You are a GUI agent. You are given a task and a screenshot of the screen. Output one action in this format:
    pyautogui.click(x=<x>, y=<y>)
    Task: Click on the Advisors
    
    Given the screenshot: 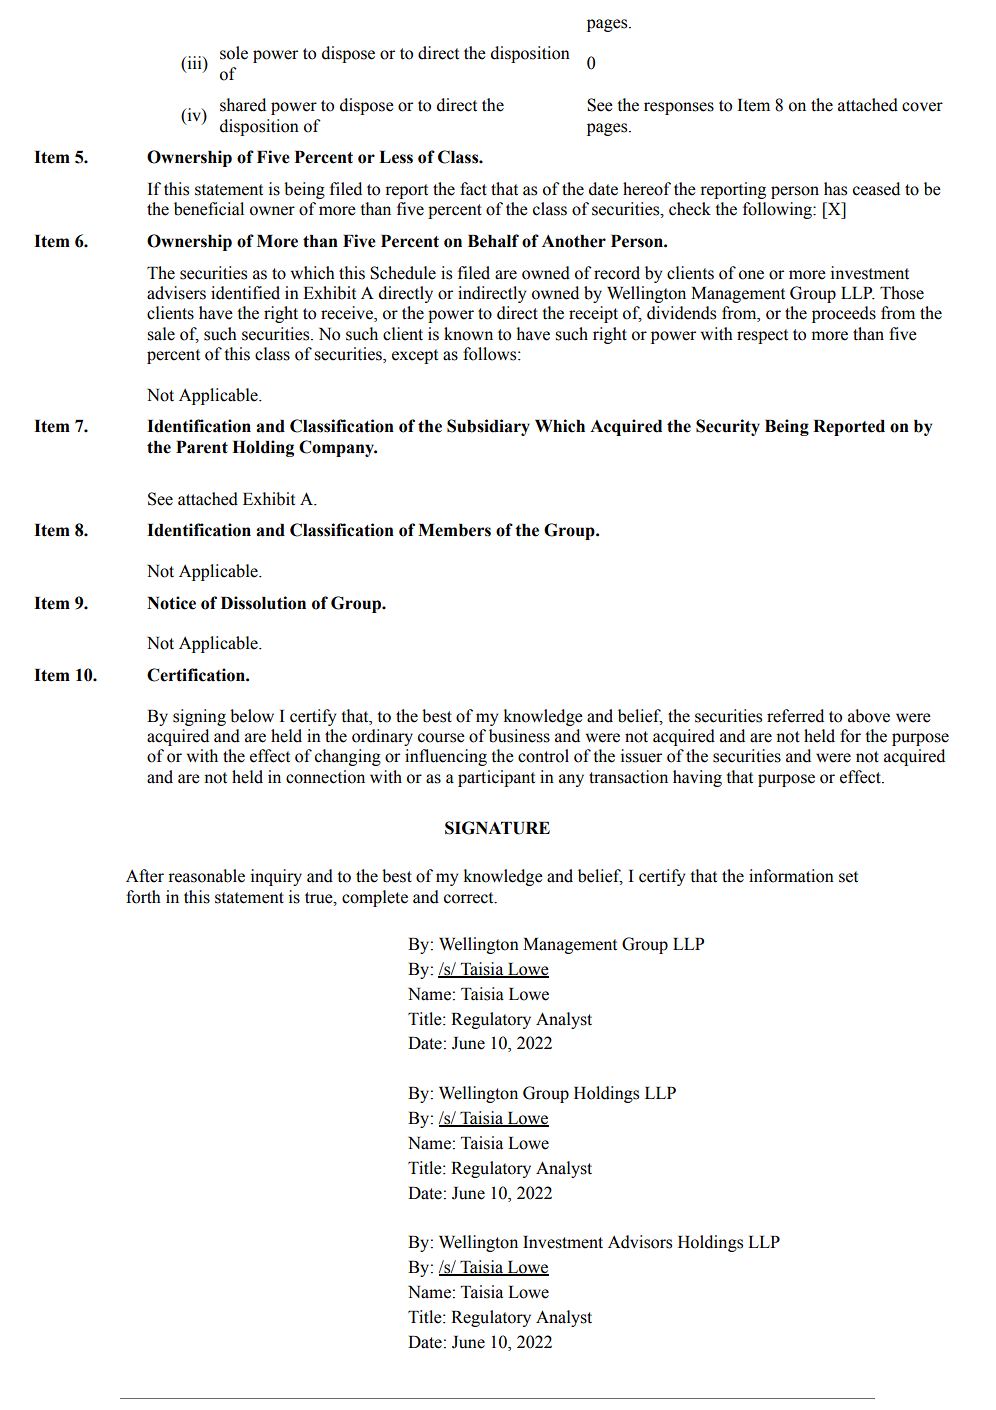 What is the action you would take?
    pyautogui.click(x=640, y=1242)
